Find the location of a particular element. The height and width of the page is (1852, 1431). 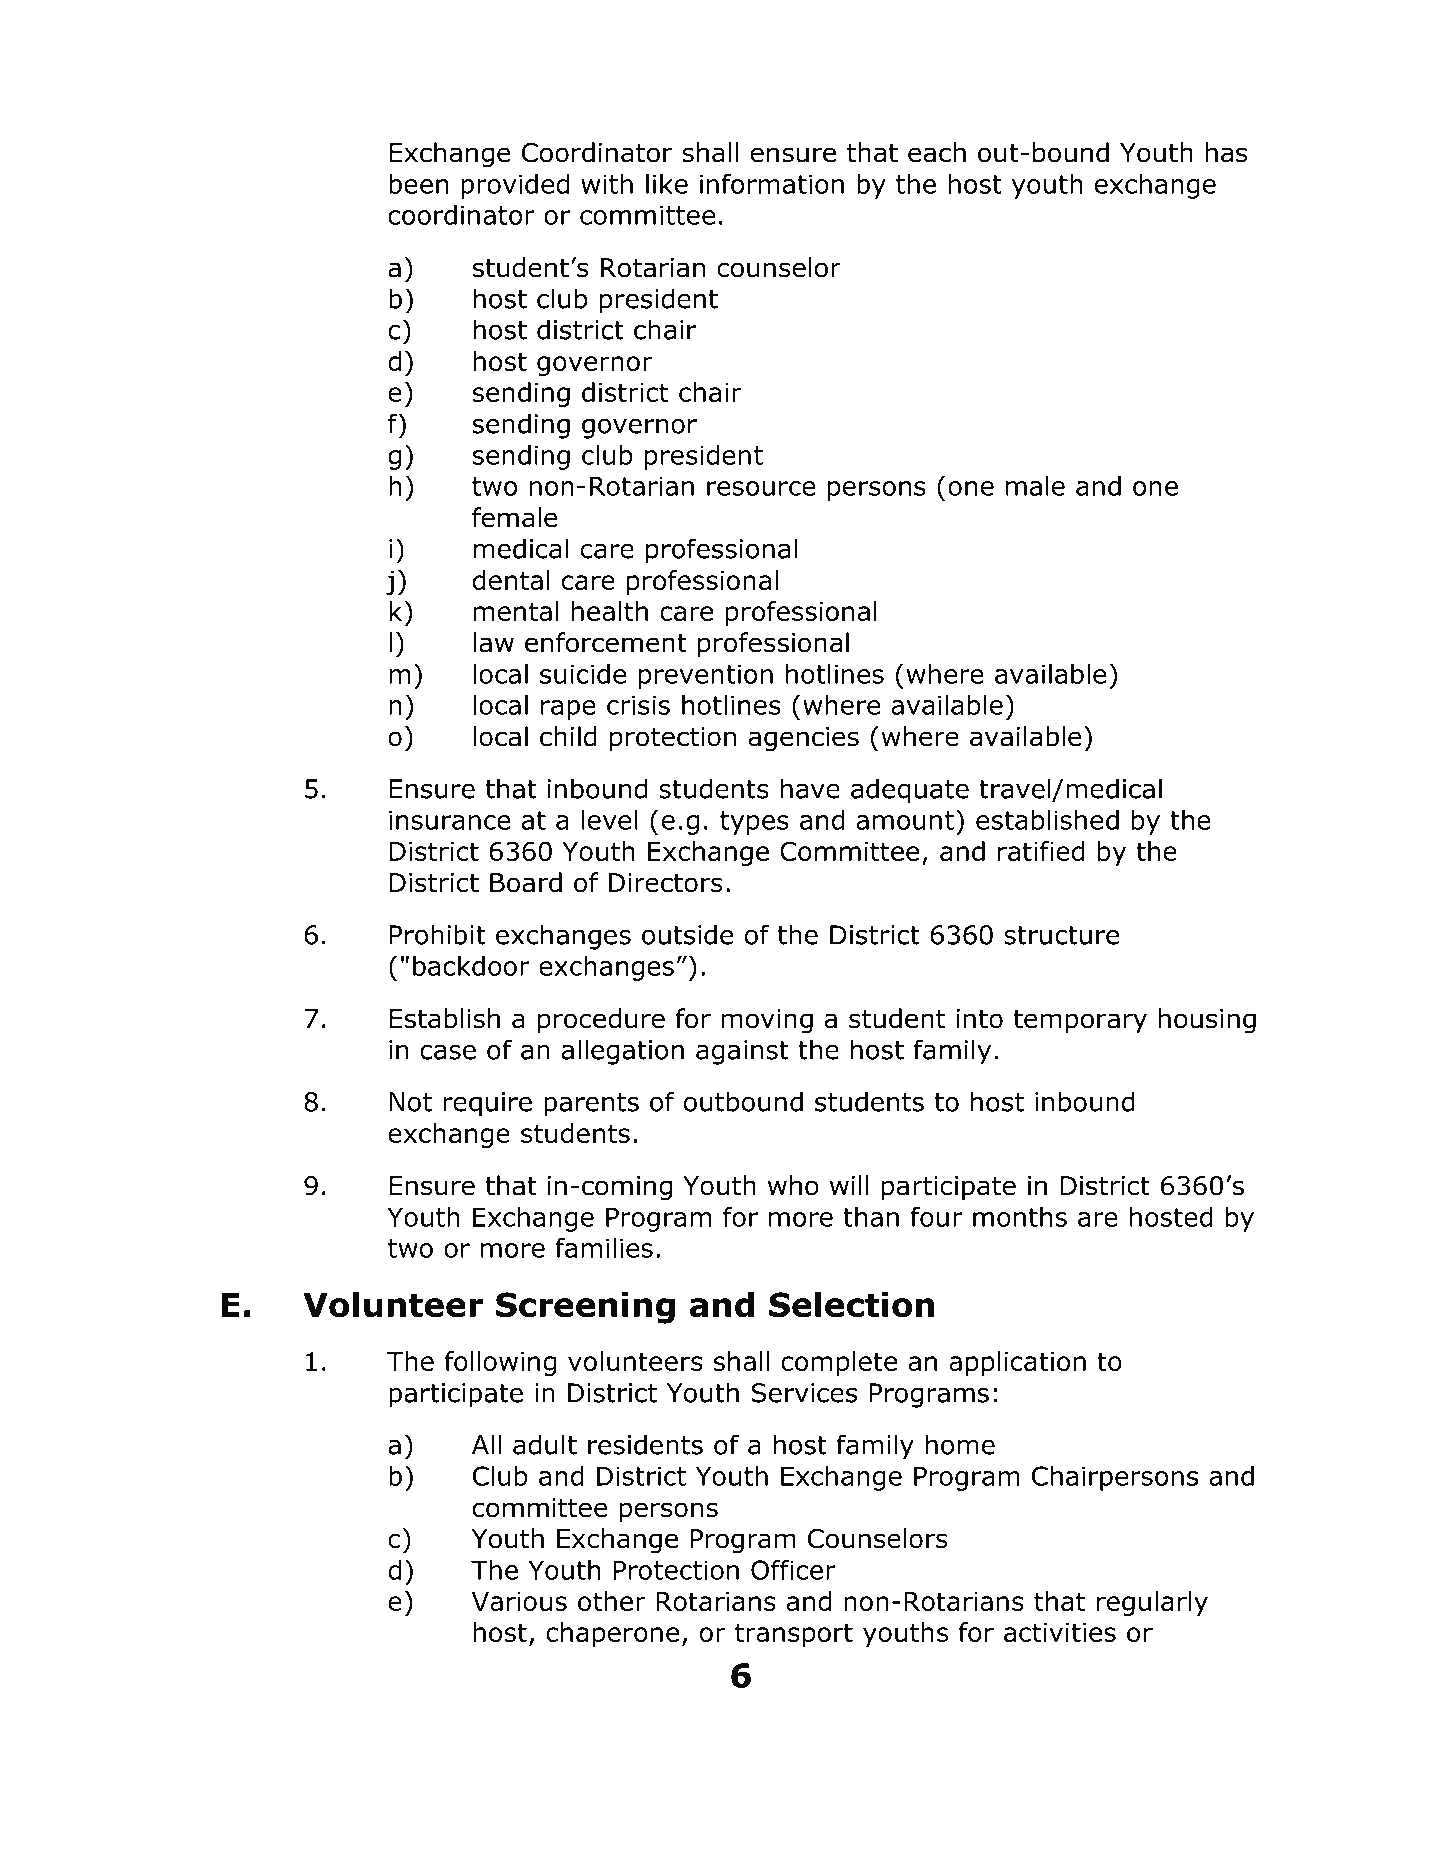

has is located at coordinates (1226, 152).
